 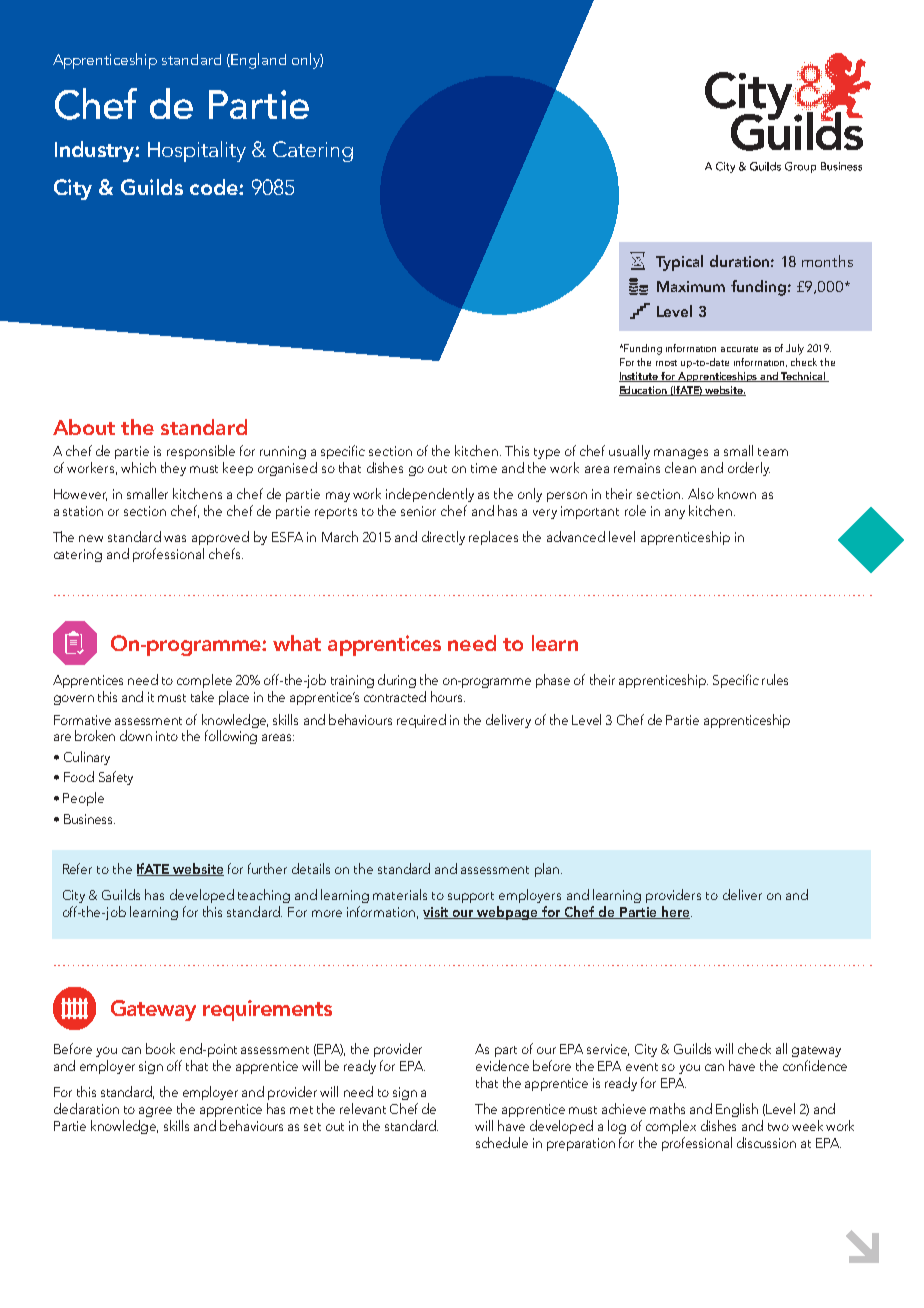 What do you see at coordinates (197, 151) in the screenshot?
I see `Hospitality` at bounding box center [197, 151].
